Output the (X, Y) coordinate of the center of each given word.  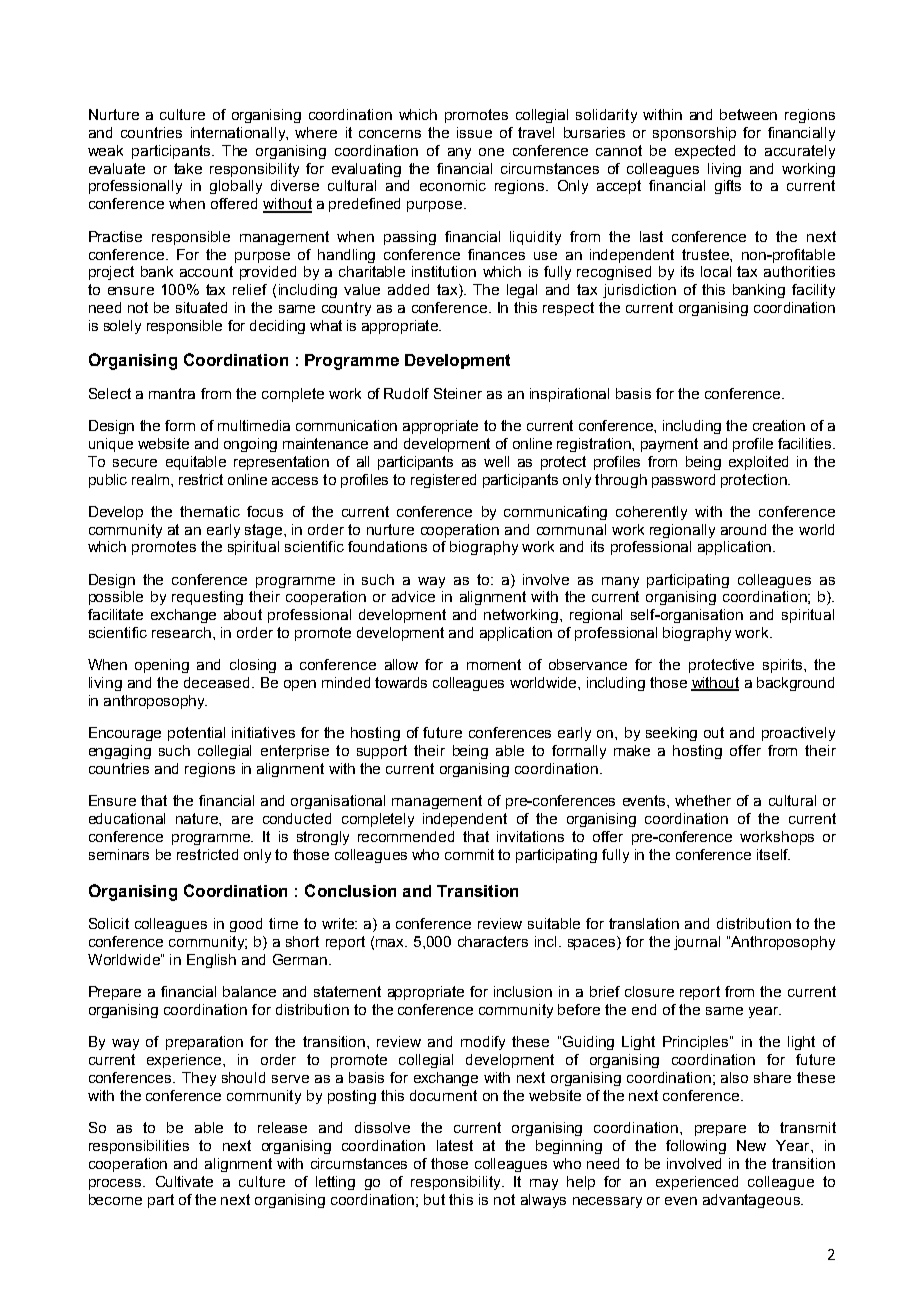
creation (779, 425)
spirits (784, 666)
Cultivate (184, 1181)
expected (705, 152)
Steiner (458, 393)
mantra (172, 393)
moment (494, 664)
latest (455, 1145)
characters (493, 941)
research (181, 632)
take (188, 168)
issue (474, 132)
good (246, 925)
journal (697, 943)
